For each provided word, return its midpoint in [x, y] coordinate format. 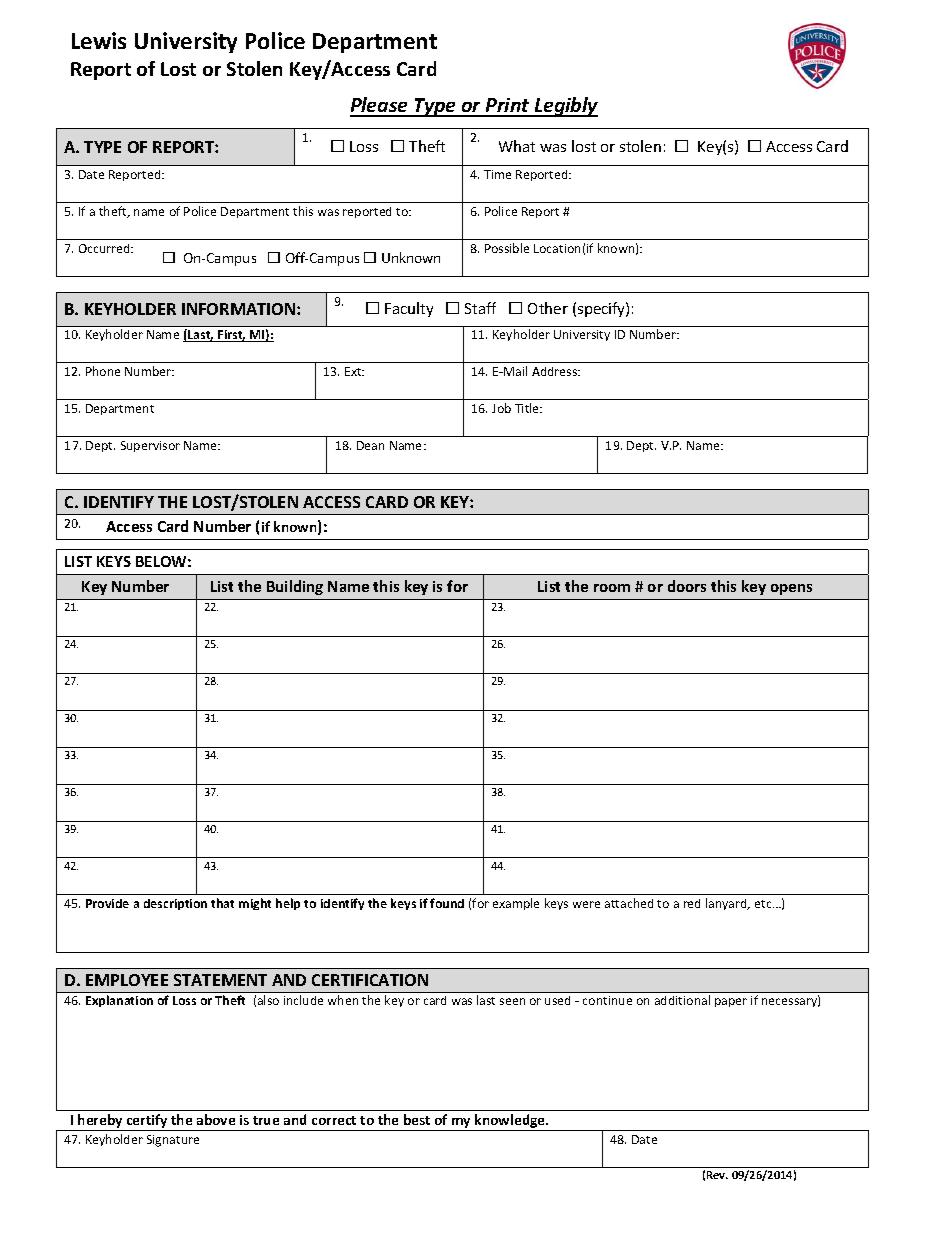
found [447, 903]
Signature [173, 1141]
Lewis [99, 40]
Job [501, 408]
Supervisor [150, 446]
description [175, 904]
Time [497, 174]
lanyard [727, 904]
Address [556, 371]
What [517, 146]
